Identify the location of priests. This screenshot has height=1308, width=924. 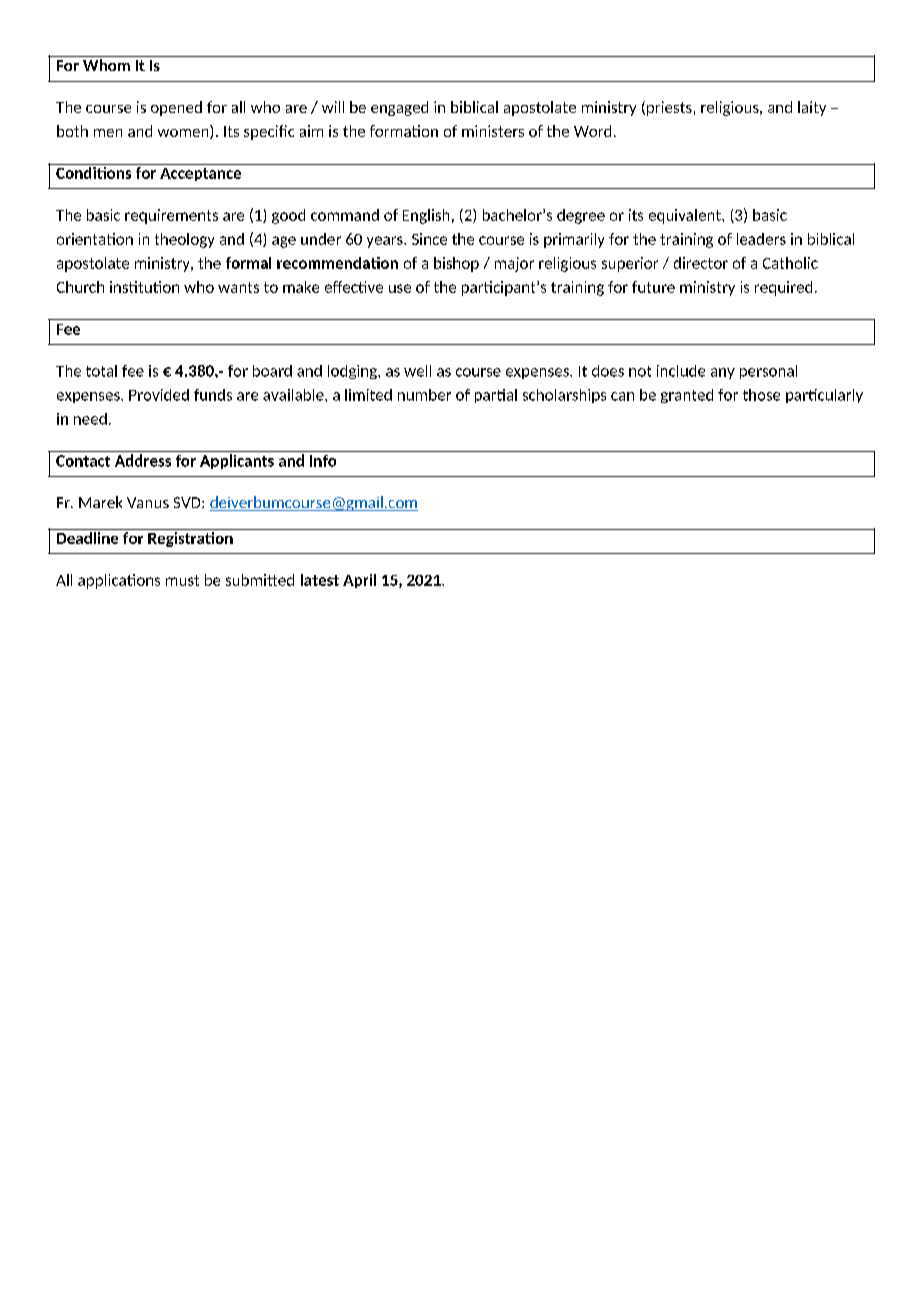
(669, 108).
